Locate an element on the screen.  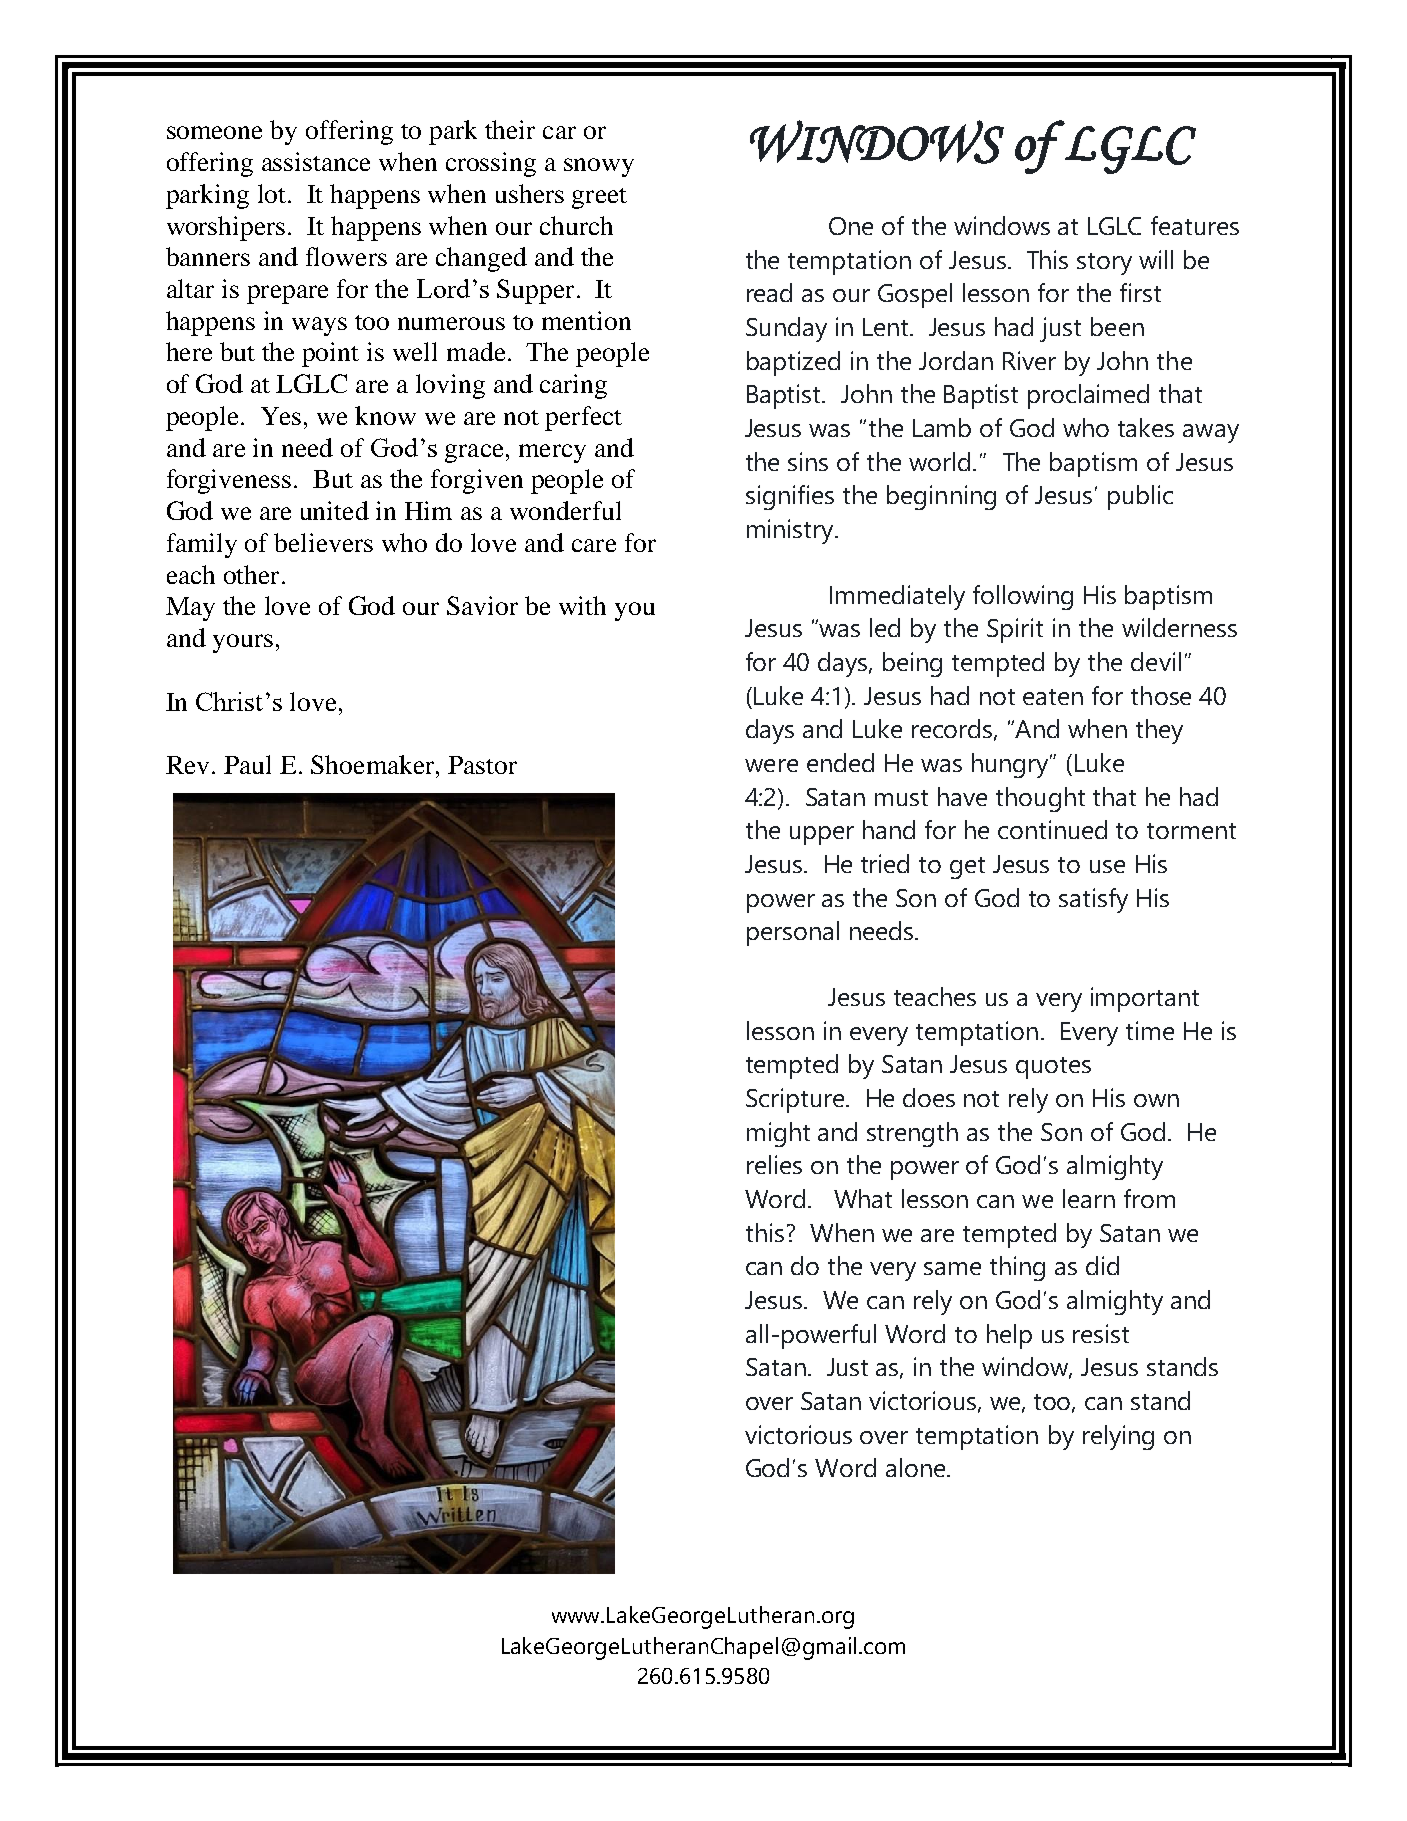
perfect is located at coordinates (583, 418).
